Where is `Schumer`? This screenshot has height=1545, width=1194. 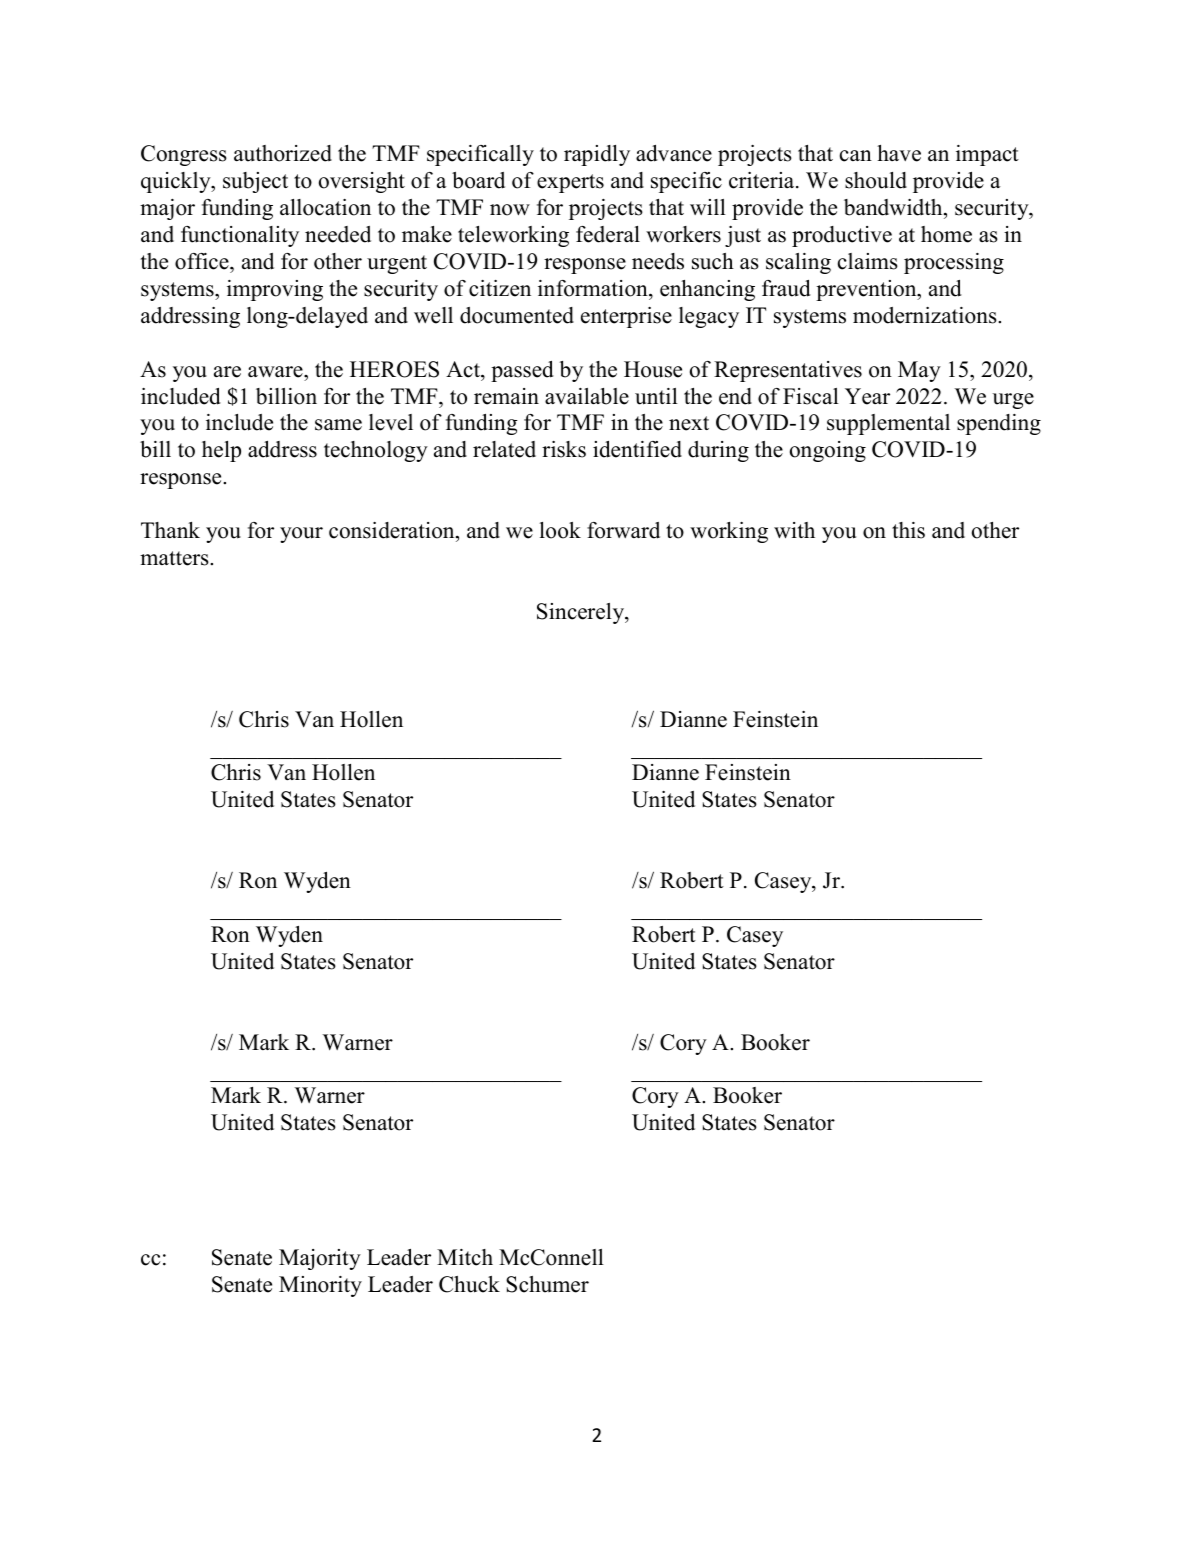
Schumer is located at coordinates (547, 1284).
